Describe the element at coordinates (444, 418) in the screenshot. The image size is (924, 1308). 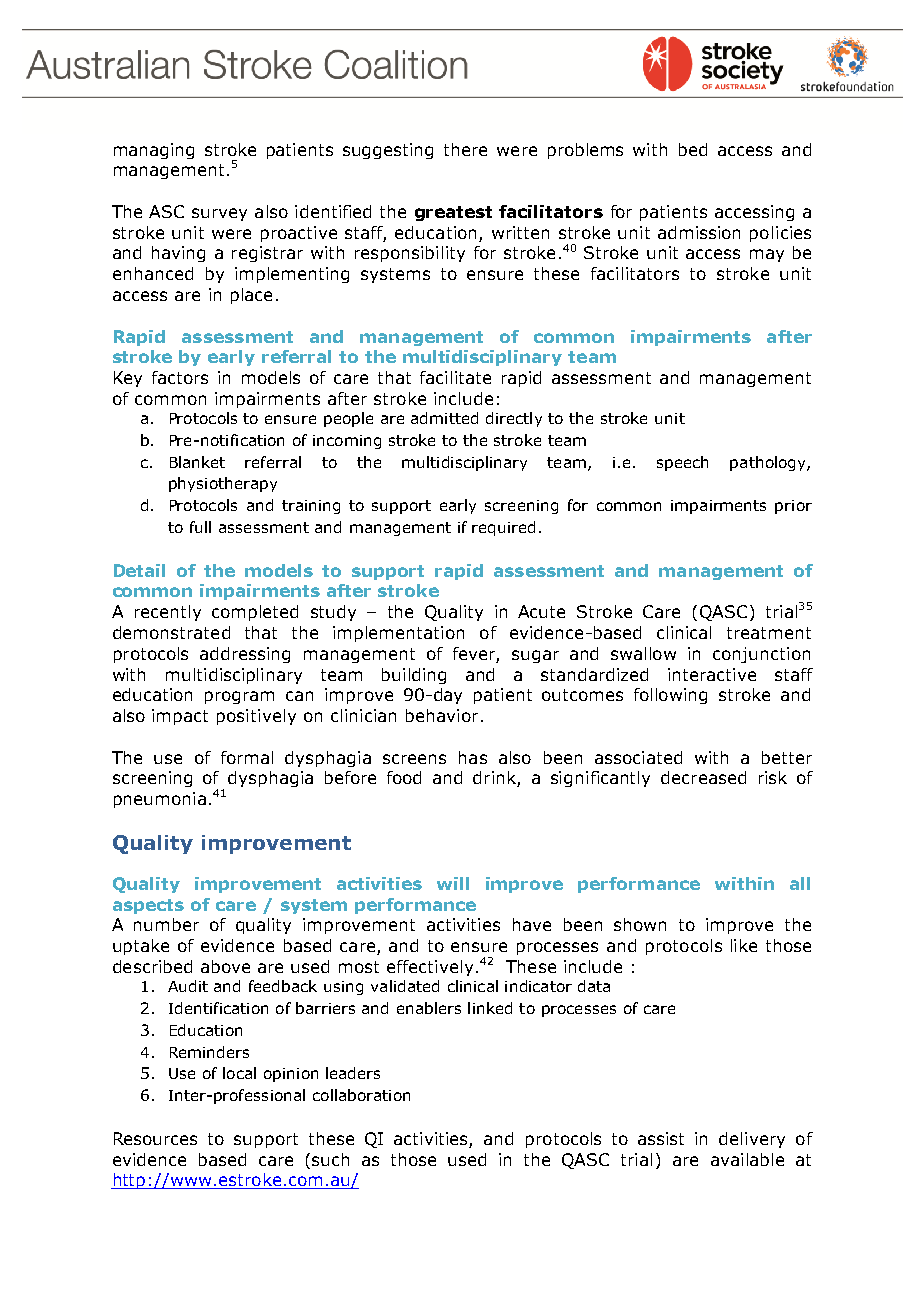
I see `admitted` at that location.
